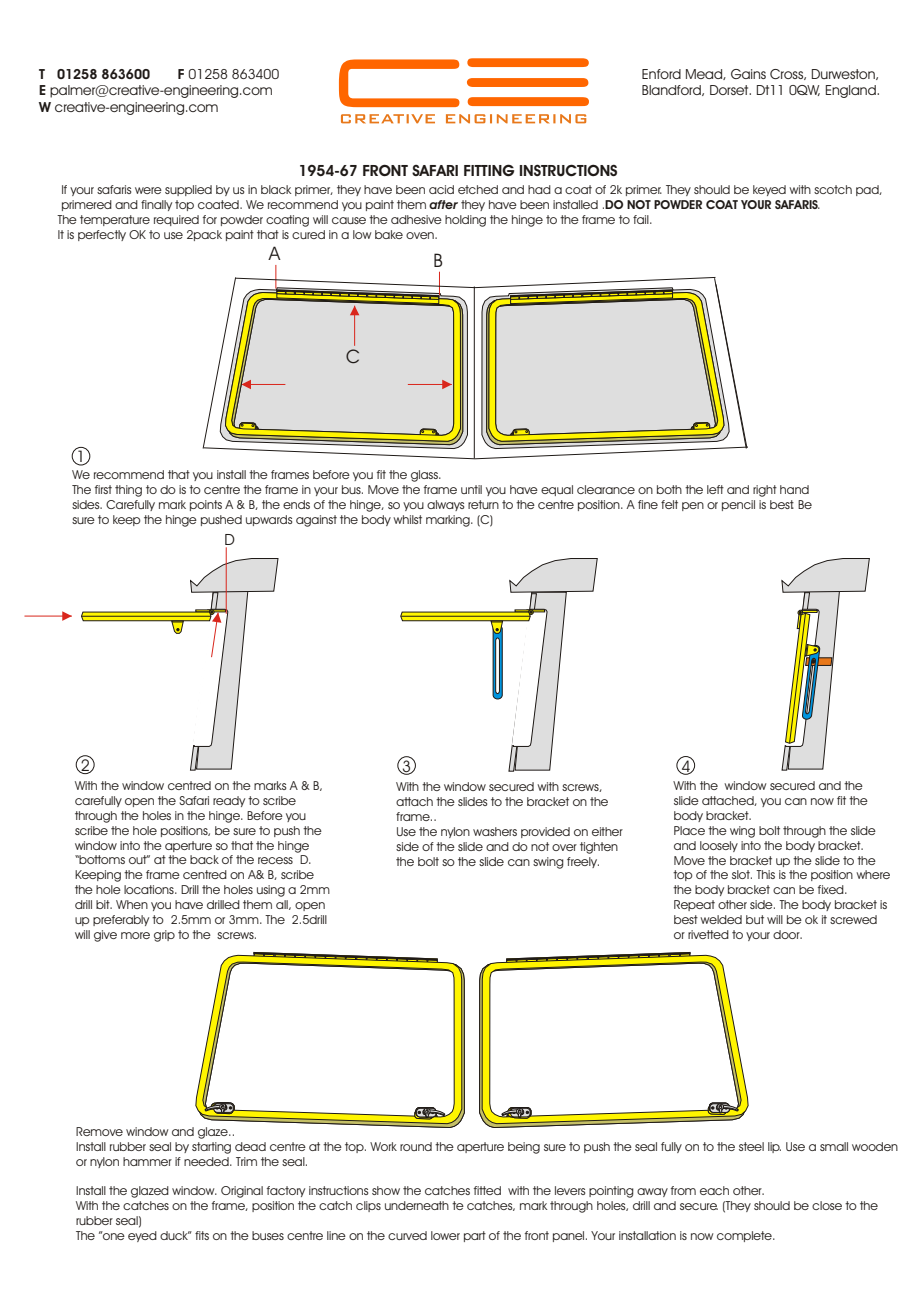 Image resolution: width=924 pixels, height=1307 pixels. Describe the element at coordinates (202, 1235) in the screenshot. I see `fits` at that location.
